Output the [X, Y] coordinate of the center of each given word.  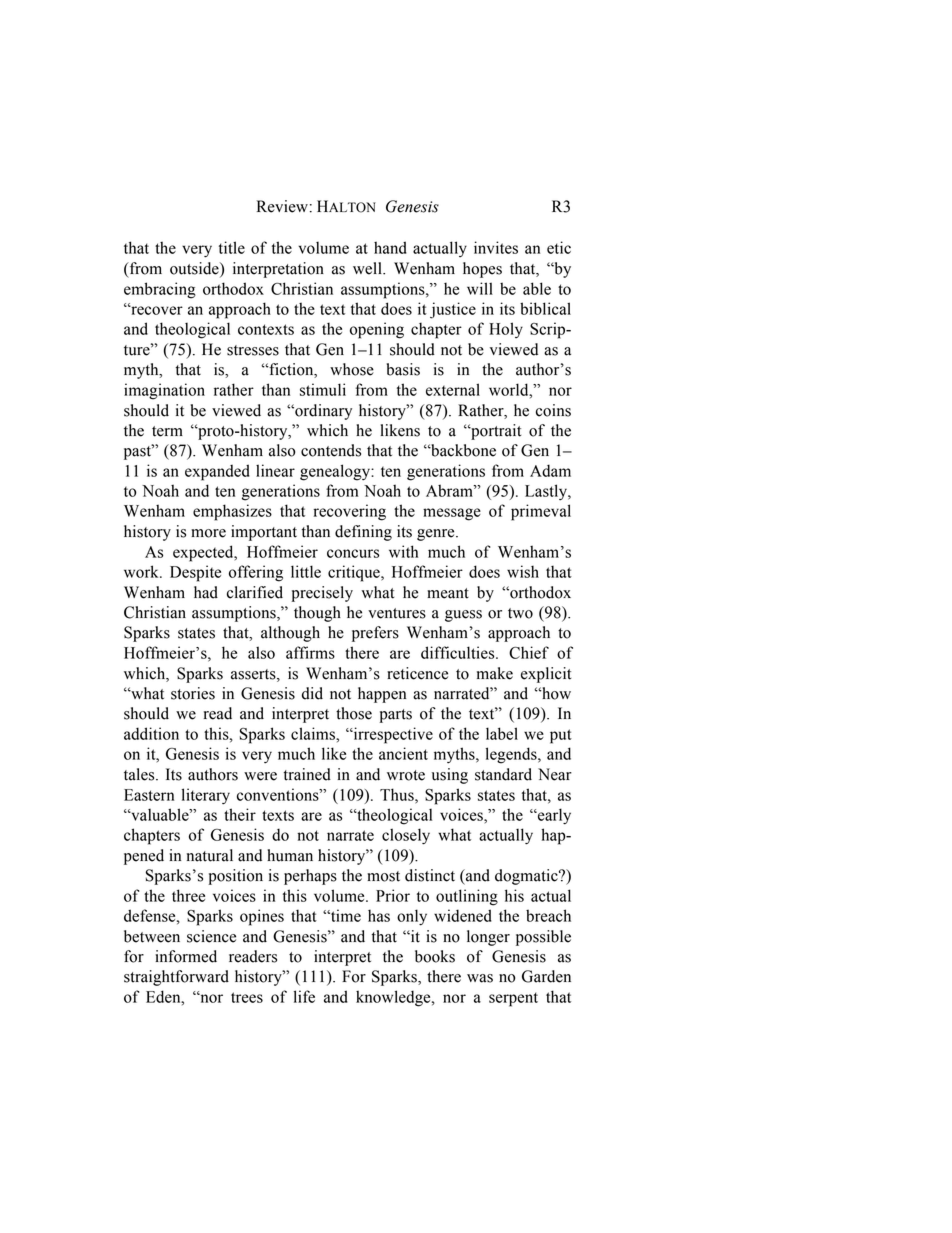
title [232, 247]
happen [382, 695]
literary [206, 796]
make [495, 673]
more [208, 533]
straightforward [176, 978]
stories [193, 693]
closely [406, 836]
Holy [506, 330]
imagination [164, 391]
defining [363, 533]
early [553, 816]
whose [352, 369]
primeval [541, 512]
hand [390, 247]
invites [496, 247]
